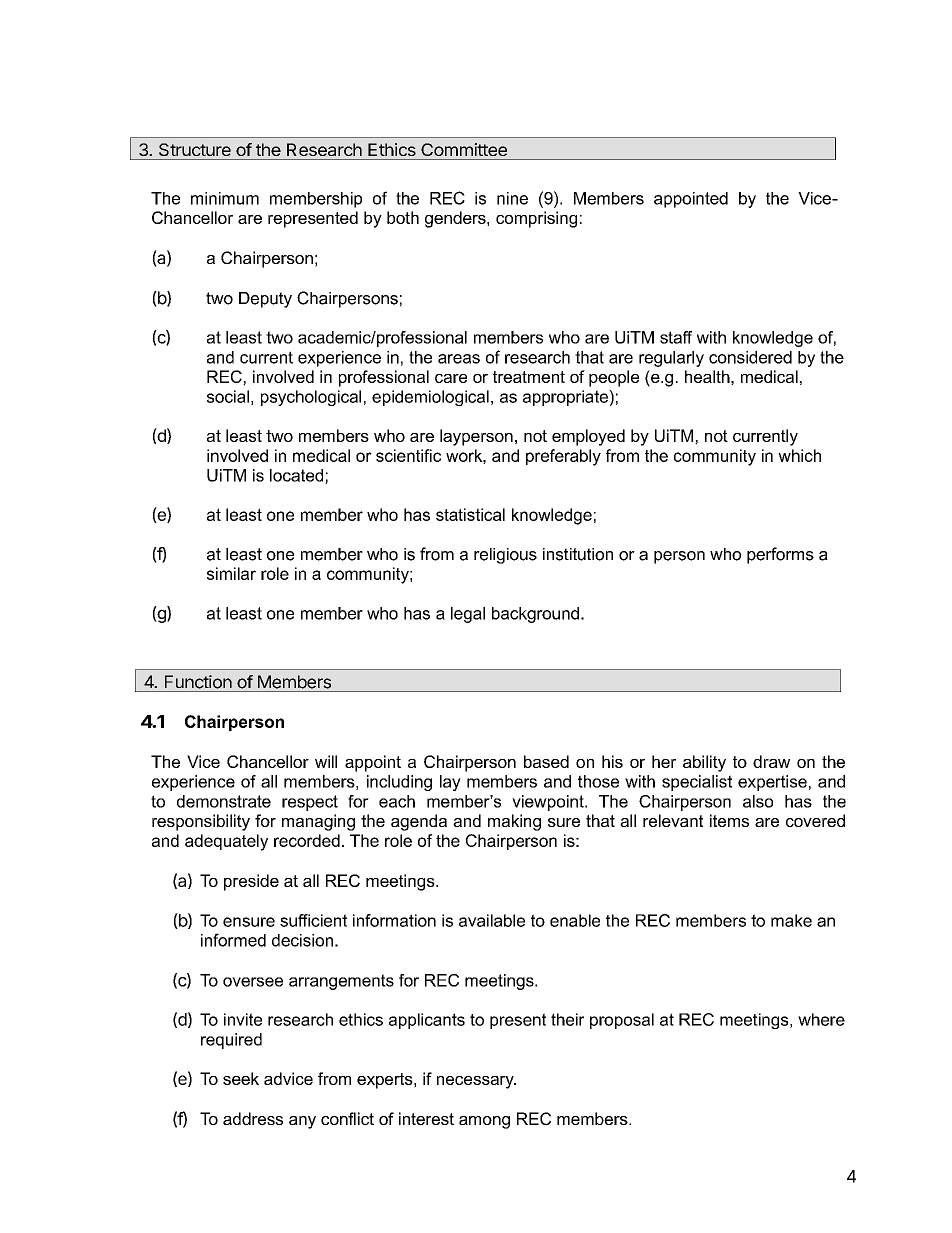 The width and height of the screenshot is (952, 1233). I want to click on minimum, so click(225, 198).
